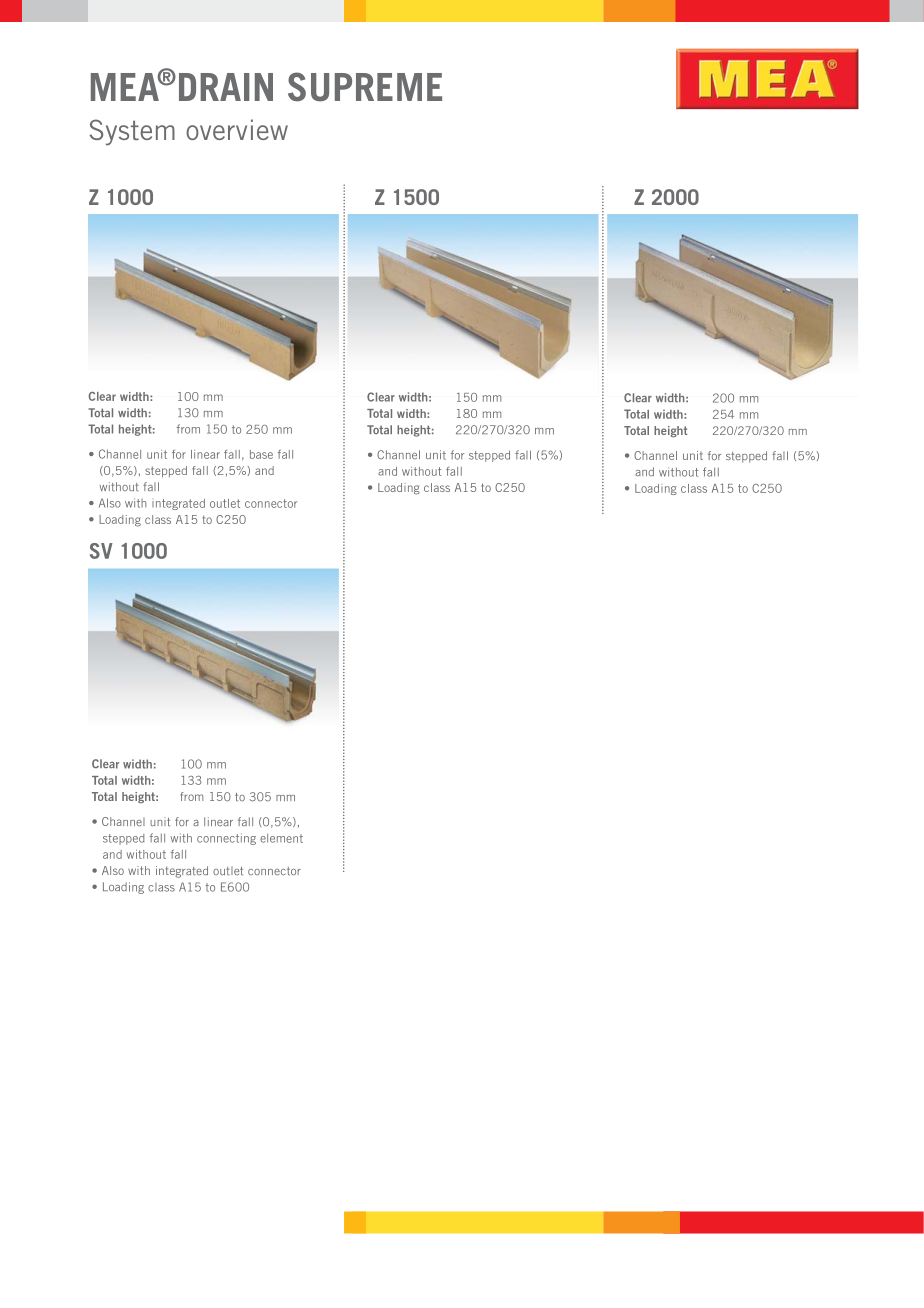 This screenshot has width=924, height=1308. Describe the element at coordinates (132, 132) in the screenshot. I see `System` at that location.
